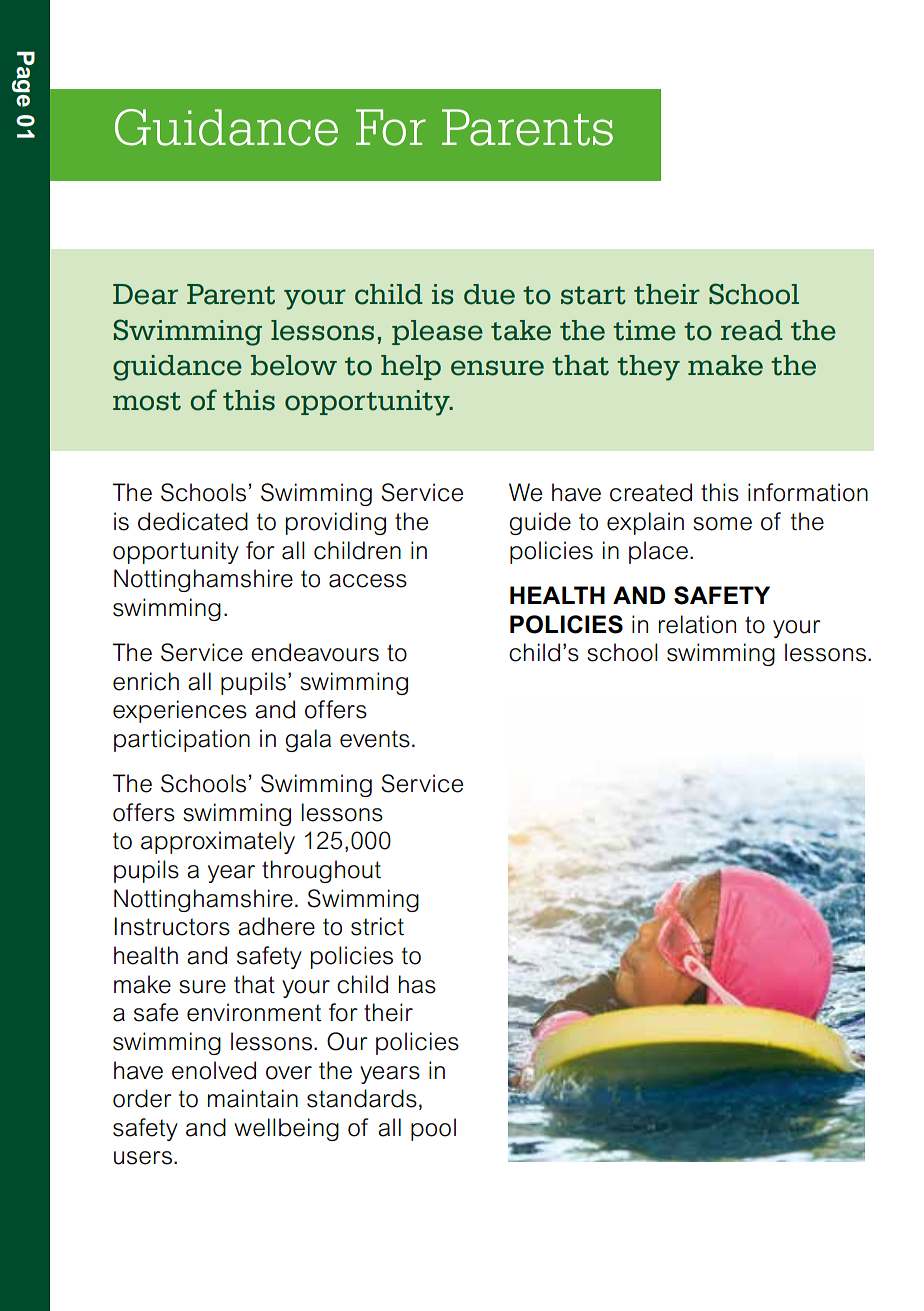  What do you see at coordinates (253, 1098) in the document?
I see `maintain` at bounding box center [253, 1098].
